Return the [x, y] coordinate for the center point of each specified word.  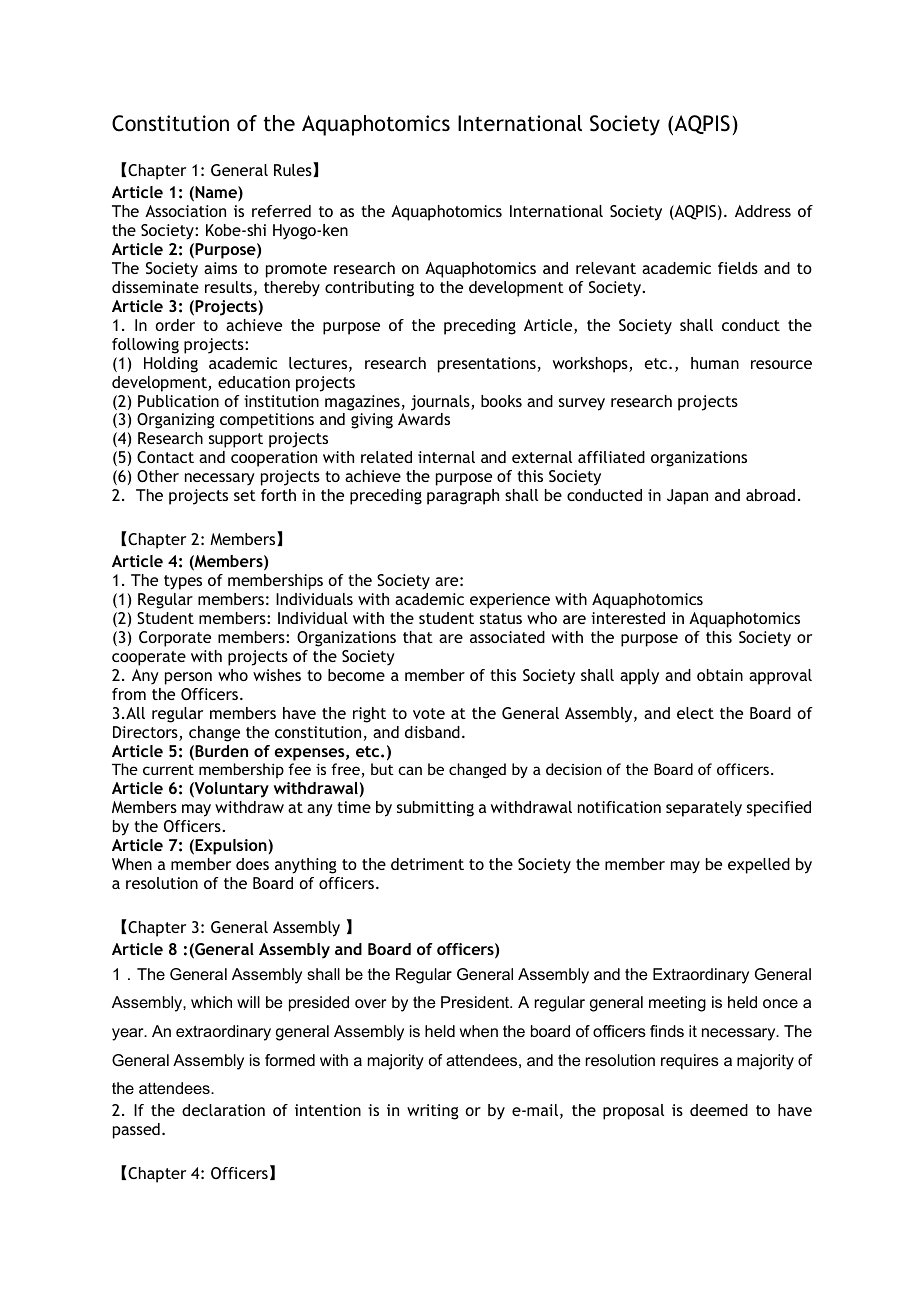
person [188, 678]
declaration [223, 1110]
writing [433, 1112]
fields [738, 268]
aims [220, 268]
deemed [719, 1110]
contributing [369, 289]
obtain [720, 675]
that [418, 637]
